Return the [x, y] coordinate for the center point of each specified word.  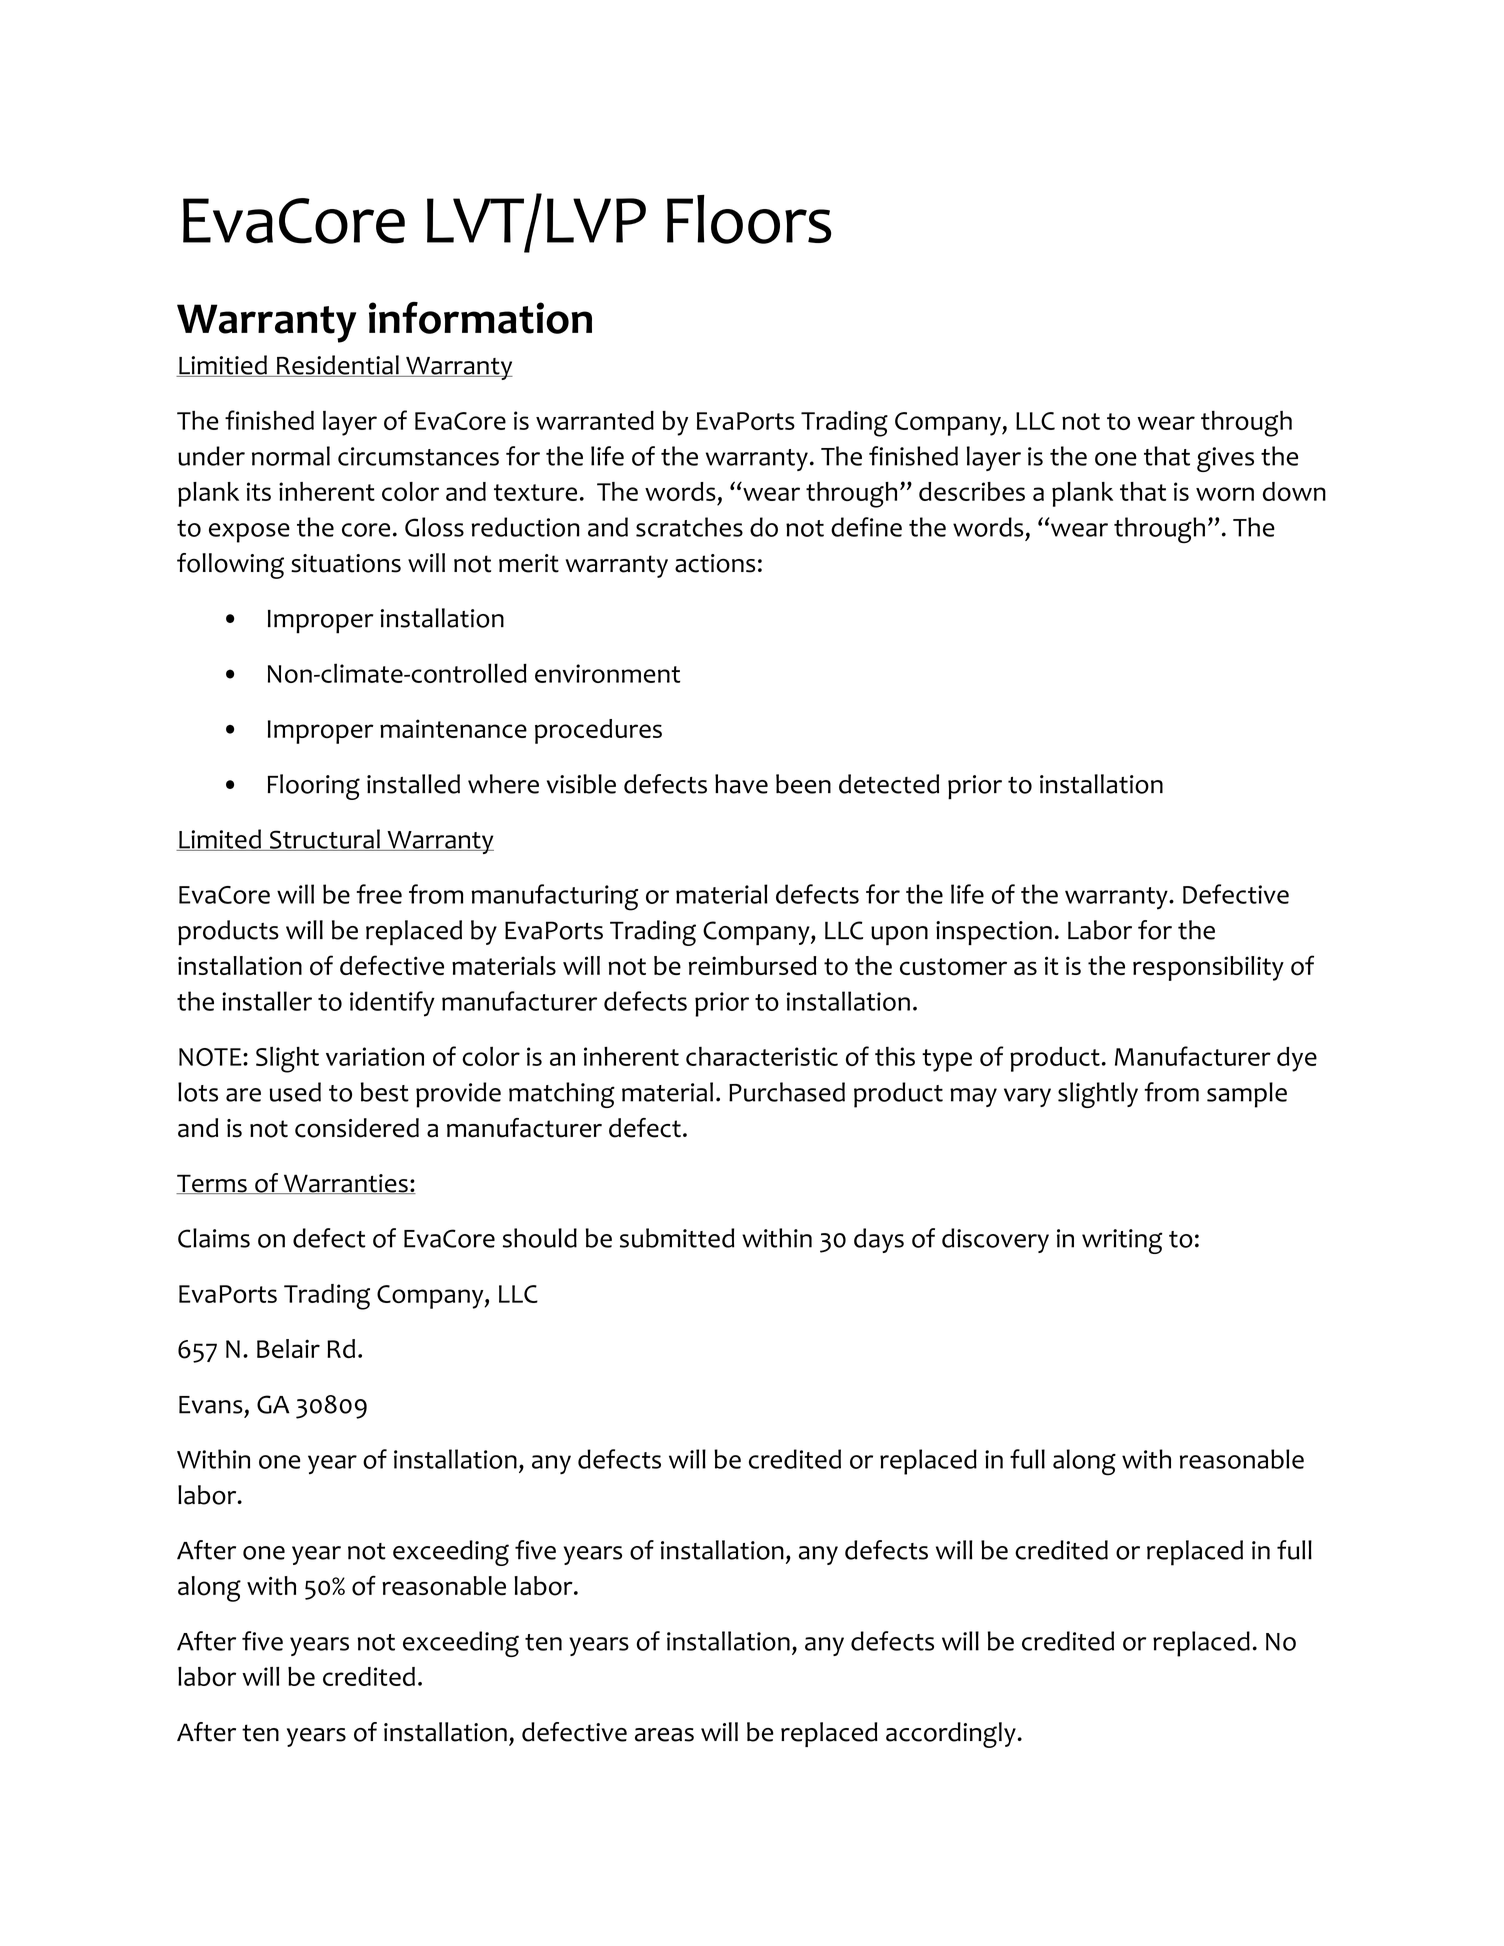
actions [715, 563]
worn [1225, 494]
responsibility [1208, 968]
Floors [749, 219]
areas [664, 1735]
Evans [211, 1405]
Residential [338, 366]
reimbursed [753, 965]
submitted [677, 1238]
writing [1122, 1241]
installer [267, 1001]
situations [346, 563]
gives [1225, 459]
